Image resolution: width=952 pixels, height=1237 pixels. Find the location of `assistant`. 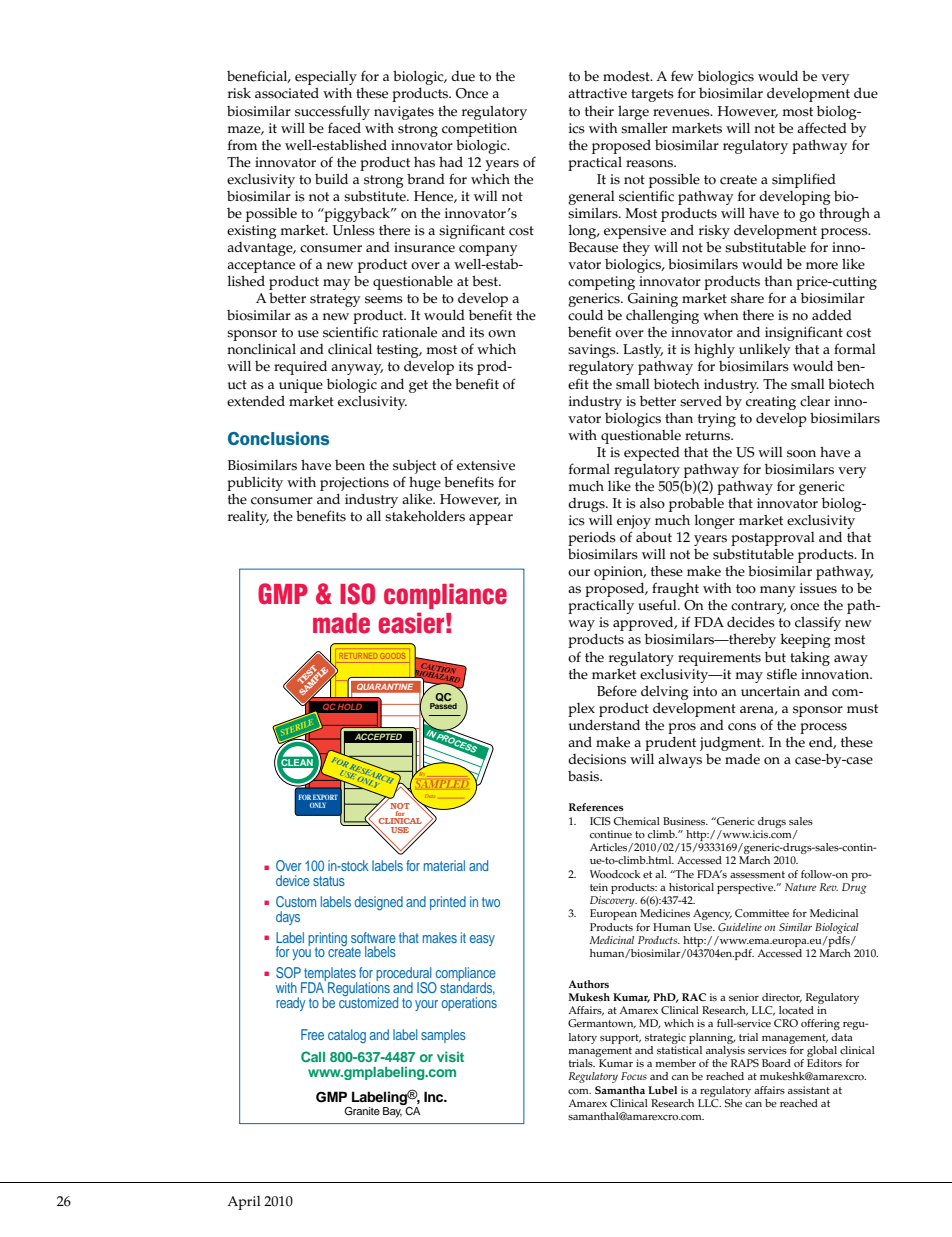

assistant is located at coordinates (809, 1090).
